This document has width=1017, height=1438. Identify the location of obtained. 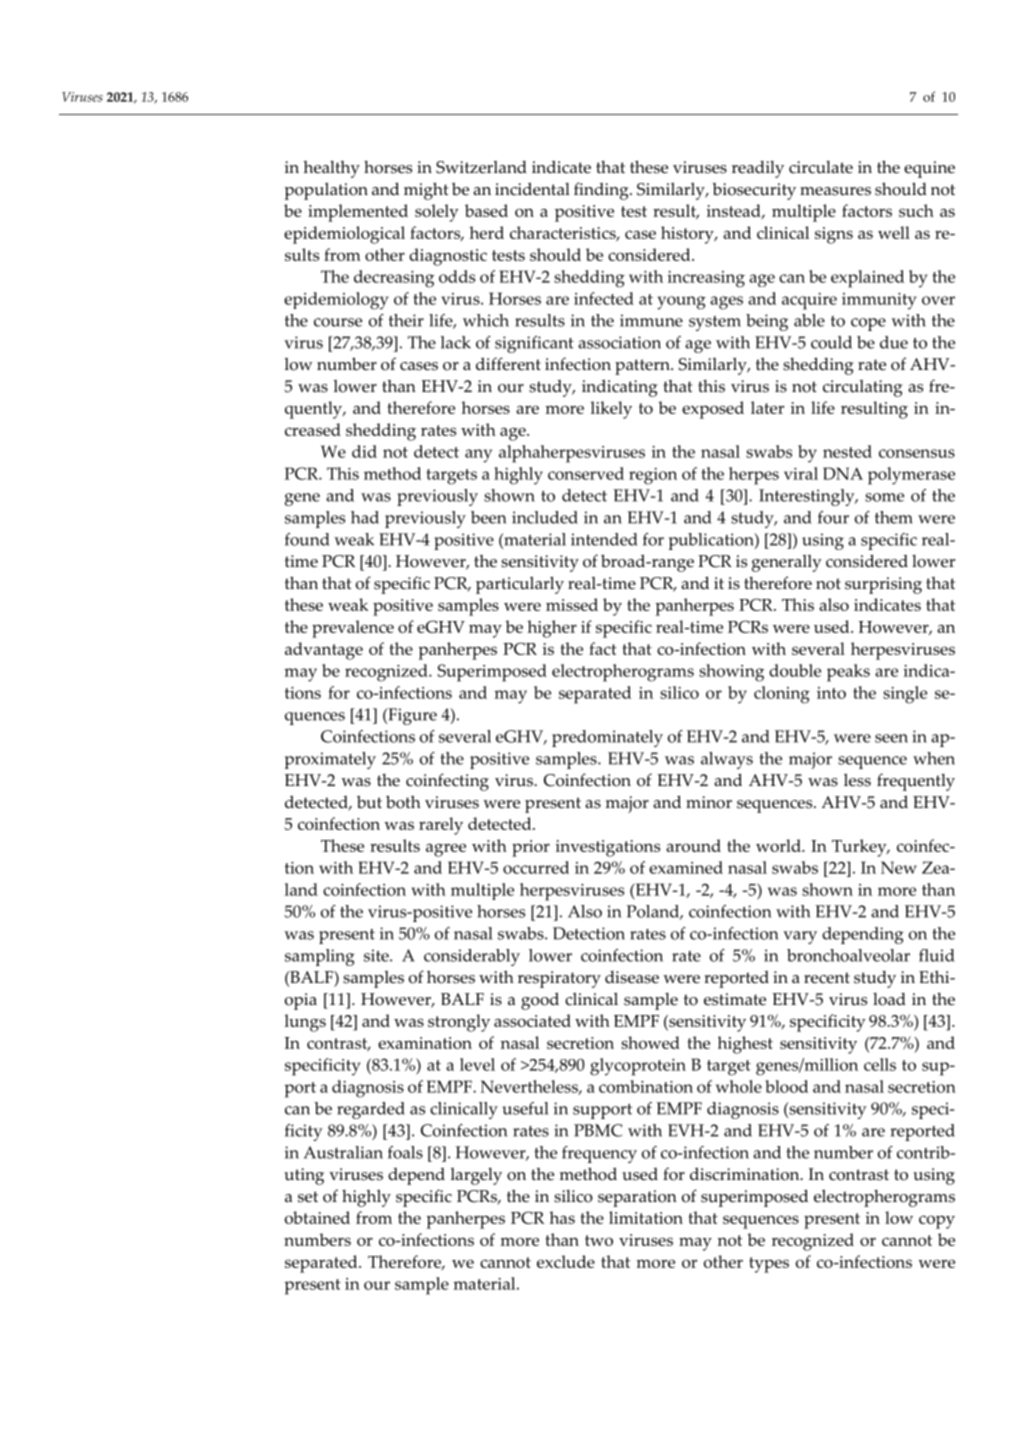
(317, 1217).
